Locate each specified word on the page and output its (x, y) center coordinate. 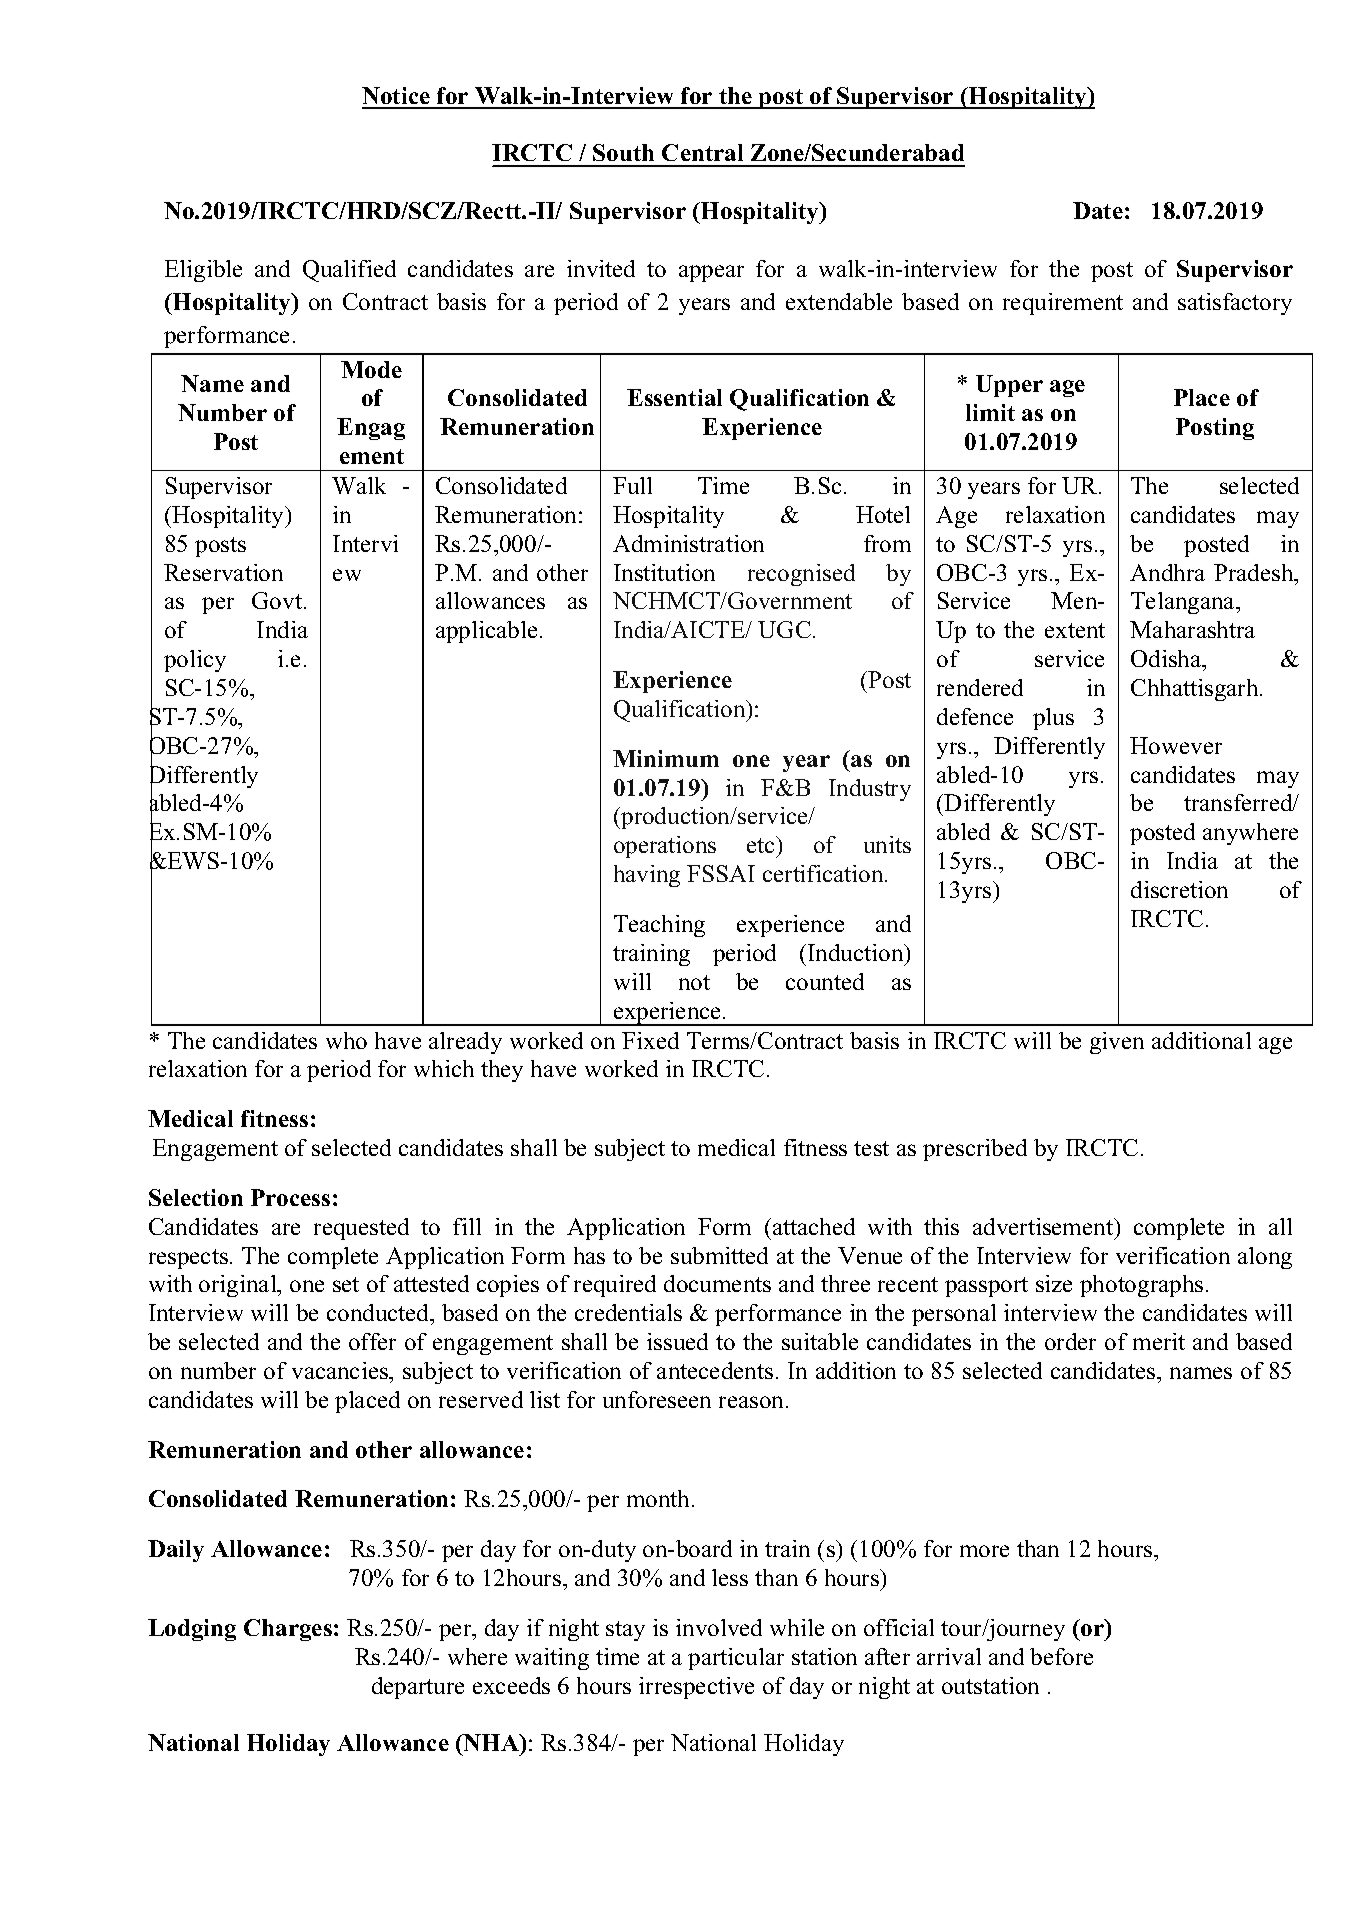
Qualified (349, 271)
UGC (784, 629)
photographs (1141, 1286)
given (1117, 1043)
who (346, 1040)
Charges (288, 1630)
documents (717, 1283)
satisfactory (1235, 304)
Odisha (1167, 658)
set (346, 1284)
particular (736, 1659)
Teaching (659, 926)
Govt (278, 600)
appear (711, 273)
